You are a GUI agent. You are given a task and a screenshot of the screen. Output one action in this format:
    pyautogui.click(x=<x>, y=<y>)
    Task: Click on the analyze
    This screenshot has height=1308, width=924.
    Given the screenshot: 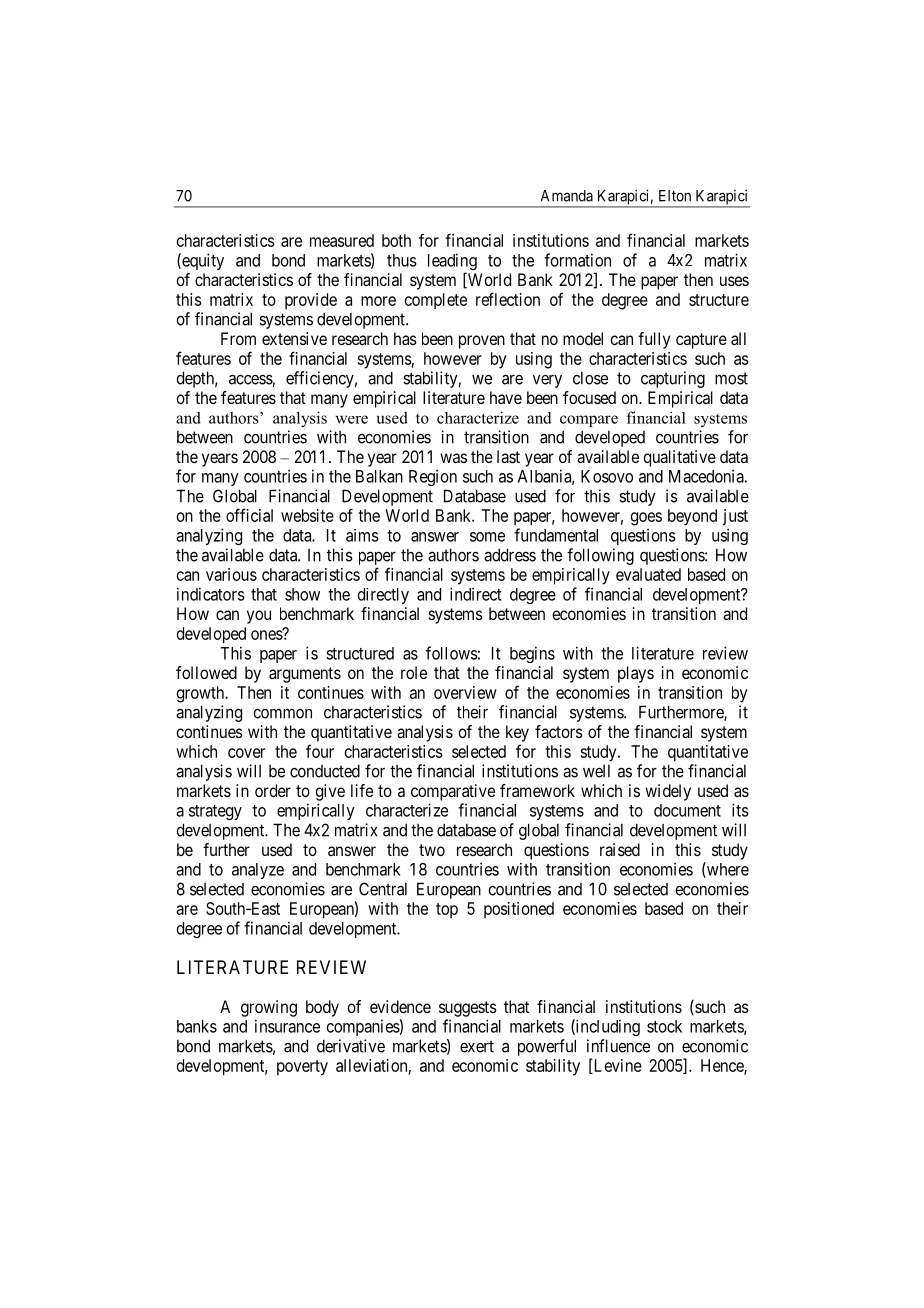 What is the action you would take?
    pyautogui.click(x=258, y=871)
